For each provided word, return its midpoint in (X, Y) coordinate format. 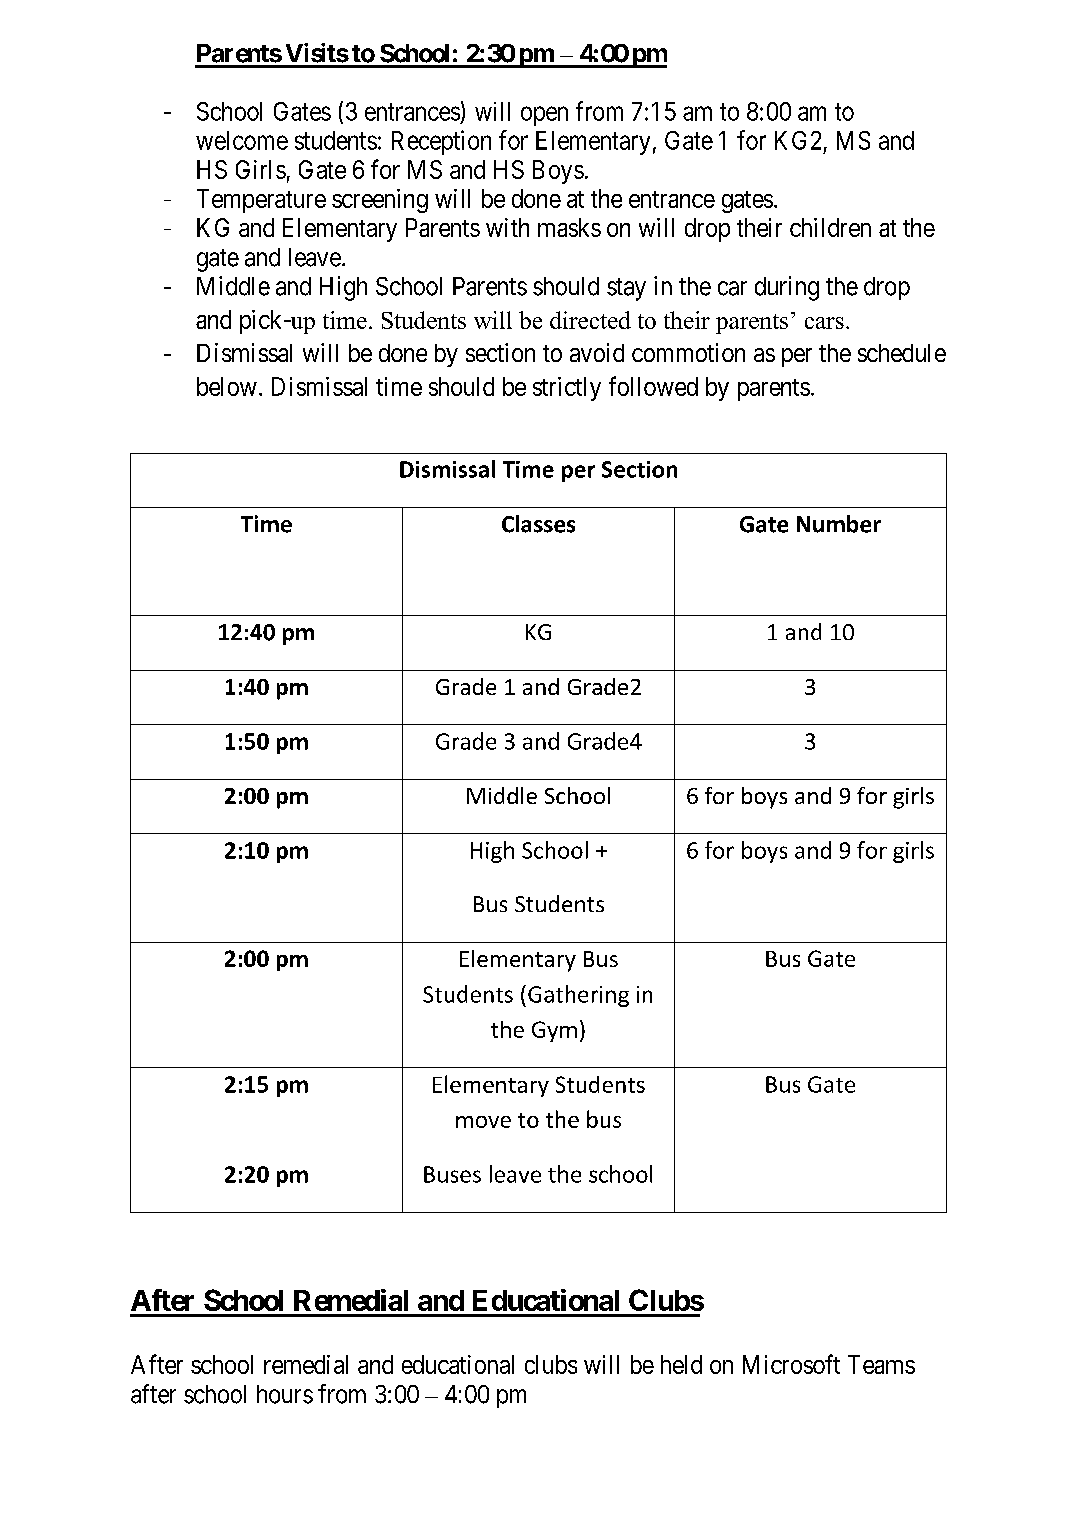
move (483, 1122)
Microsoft (791, 1364)
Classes (538, 524)
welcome (242, 140)
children (830, 227)
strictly (567, 389)
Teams (881, 1364)
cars (824, 323)
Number (839, 524)
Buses (452, 1174)
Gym (554, 1031)
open (544, 116)
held (681, 1364)
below (227, 386)
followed (653, 386)
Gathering (578, 996)
